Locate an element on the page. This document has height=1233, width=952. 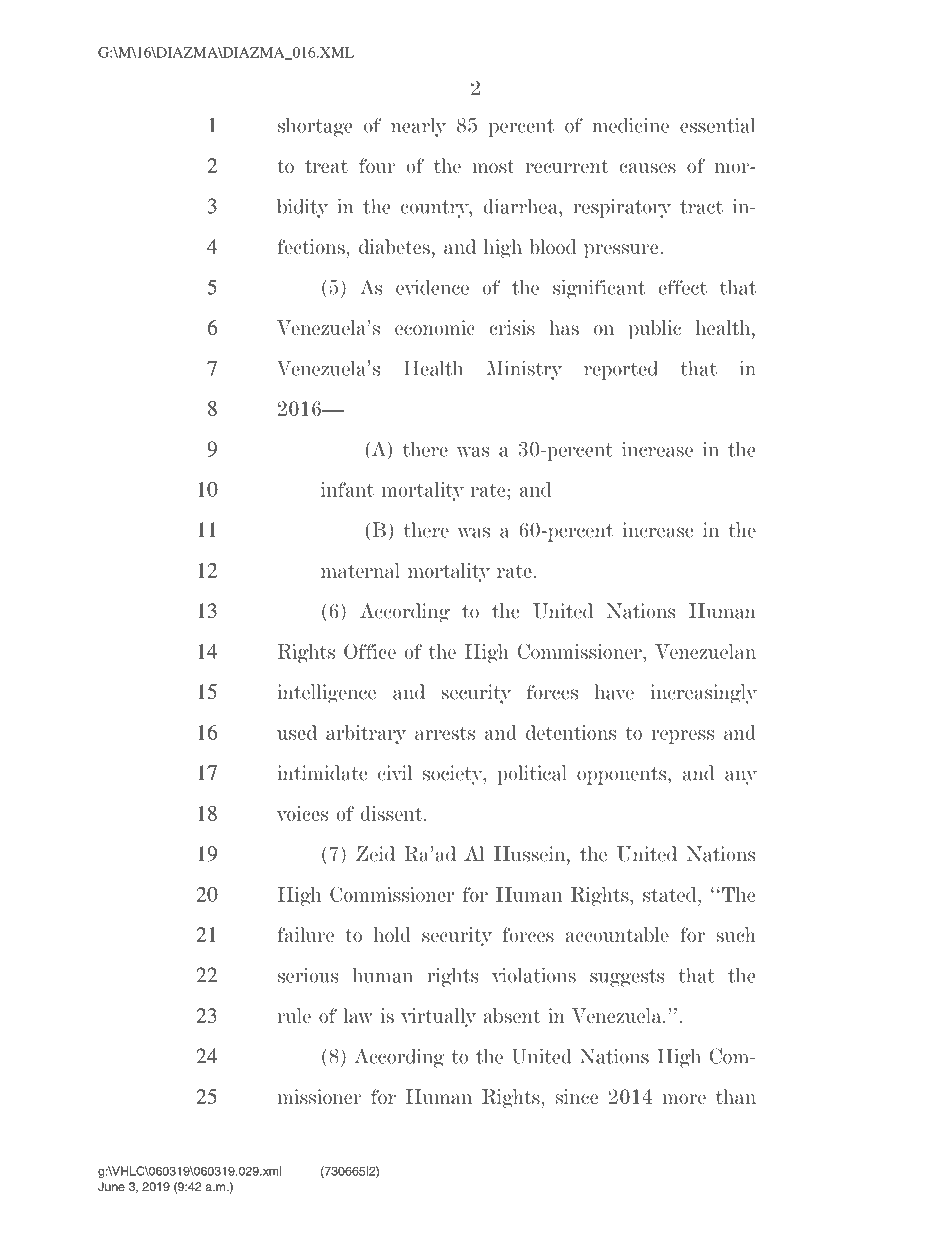
used is located at coordinates (297, 732).
